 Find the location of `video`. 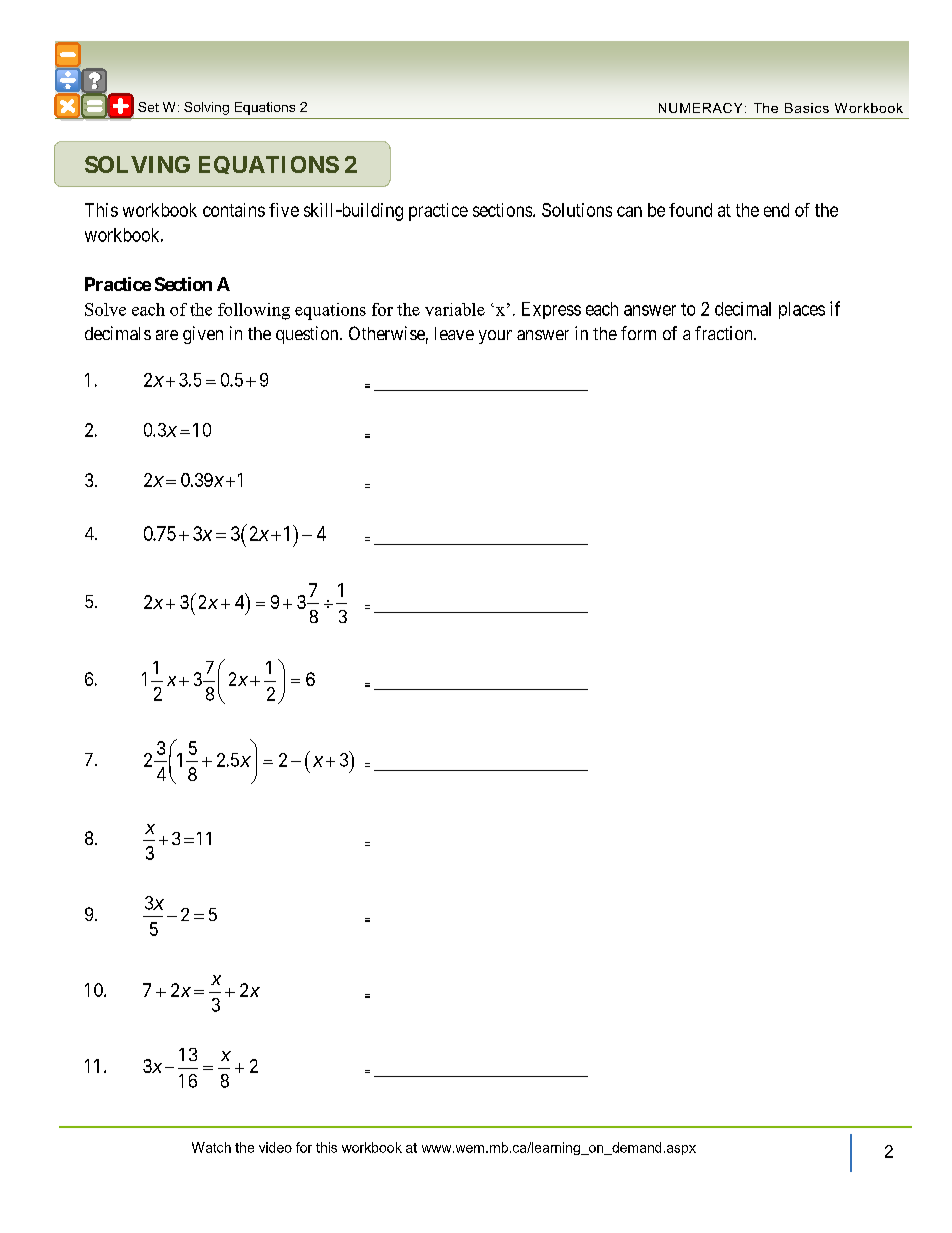

video is located at coordinates (275, 1147).
